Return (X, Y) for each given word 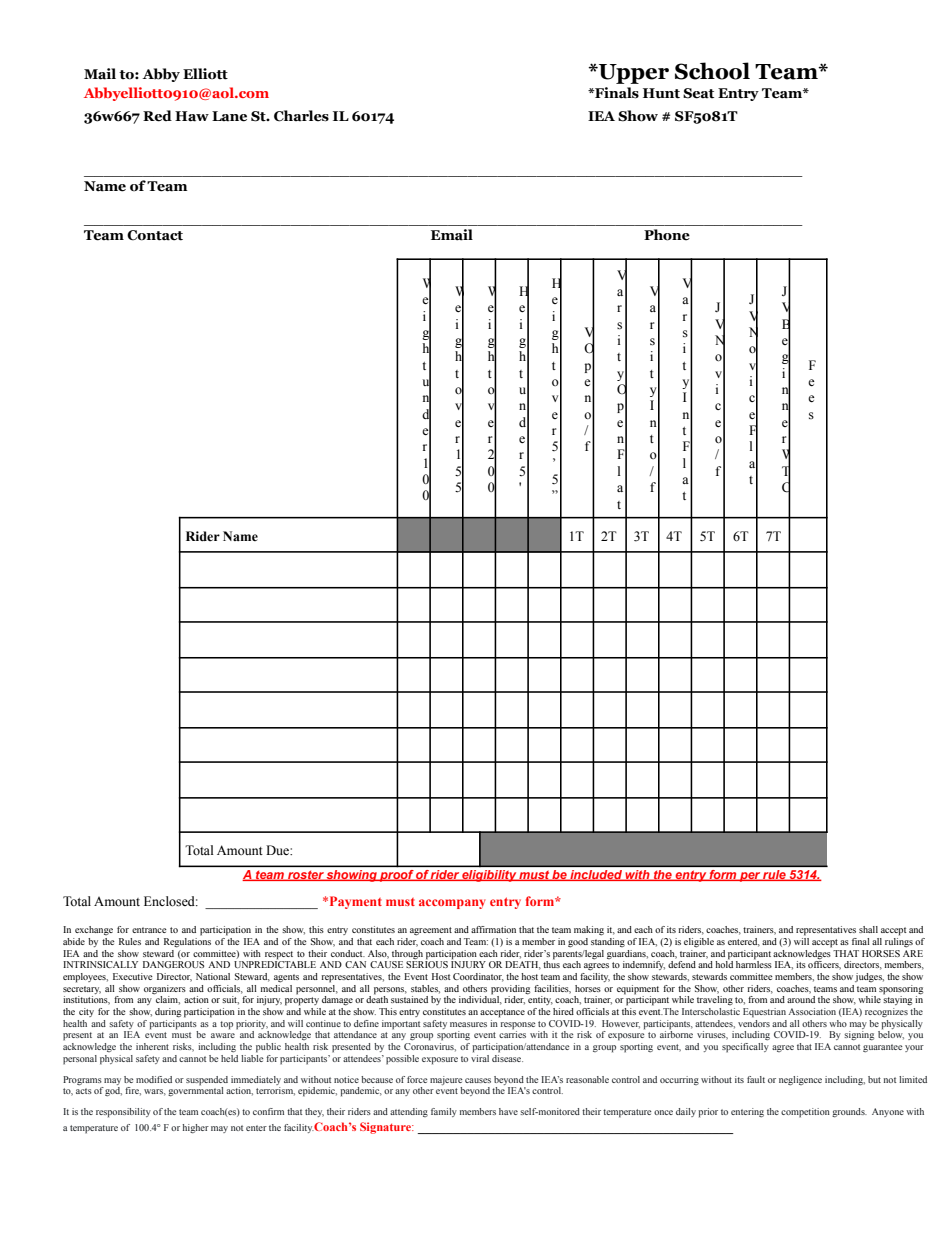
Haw (192, 116)
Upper (633, 74)
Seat (698, 93)
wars (155, 1092)
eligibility (489, 876)
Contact (155, 235)
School (712, 71)
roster (306, 876)
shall (868, 929)
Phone (667, 235)
